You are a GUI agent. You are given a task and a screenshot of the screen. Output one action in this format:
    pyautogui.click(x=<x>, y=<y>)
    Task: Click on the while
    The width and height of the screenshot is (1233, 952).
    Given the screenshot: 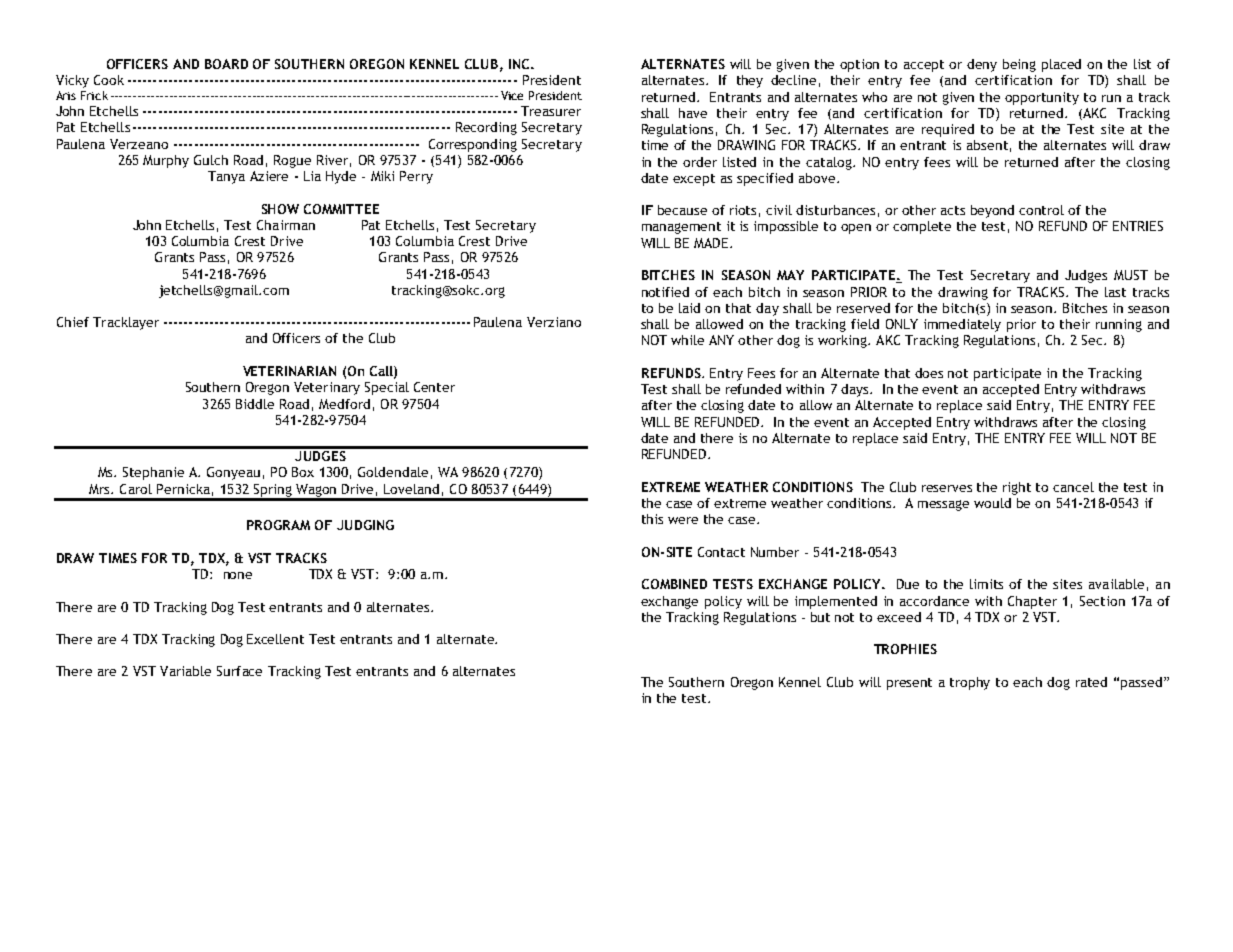 What is the action you would take?
    pyautogui.click(x=687, y=340)
